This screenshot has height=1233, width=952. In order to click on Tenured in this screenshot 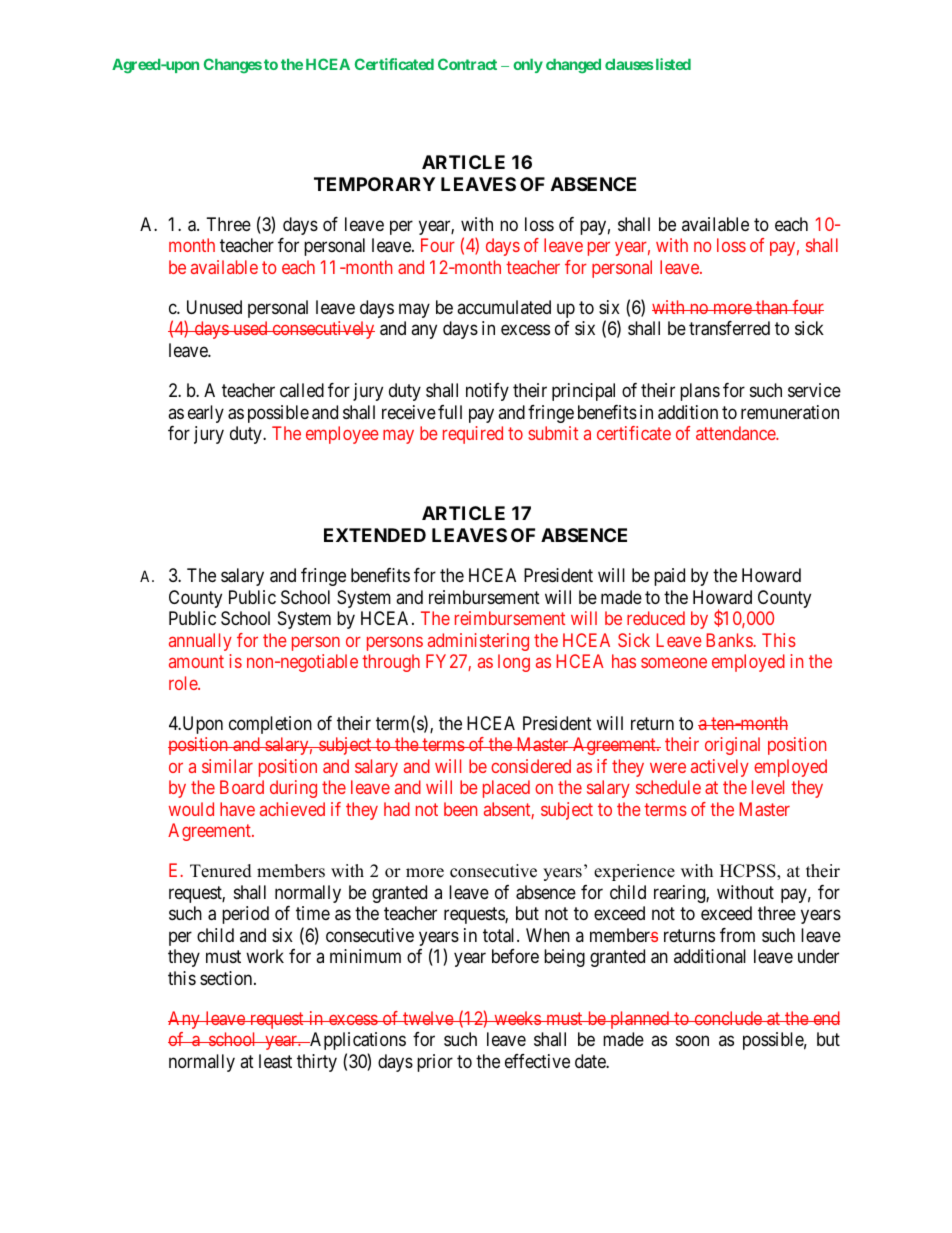, I will do `click(221, 871)`.
